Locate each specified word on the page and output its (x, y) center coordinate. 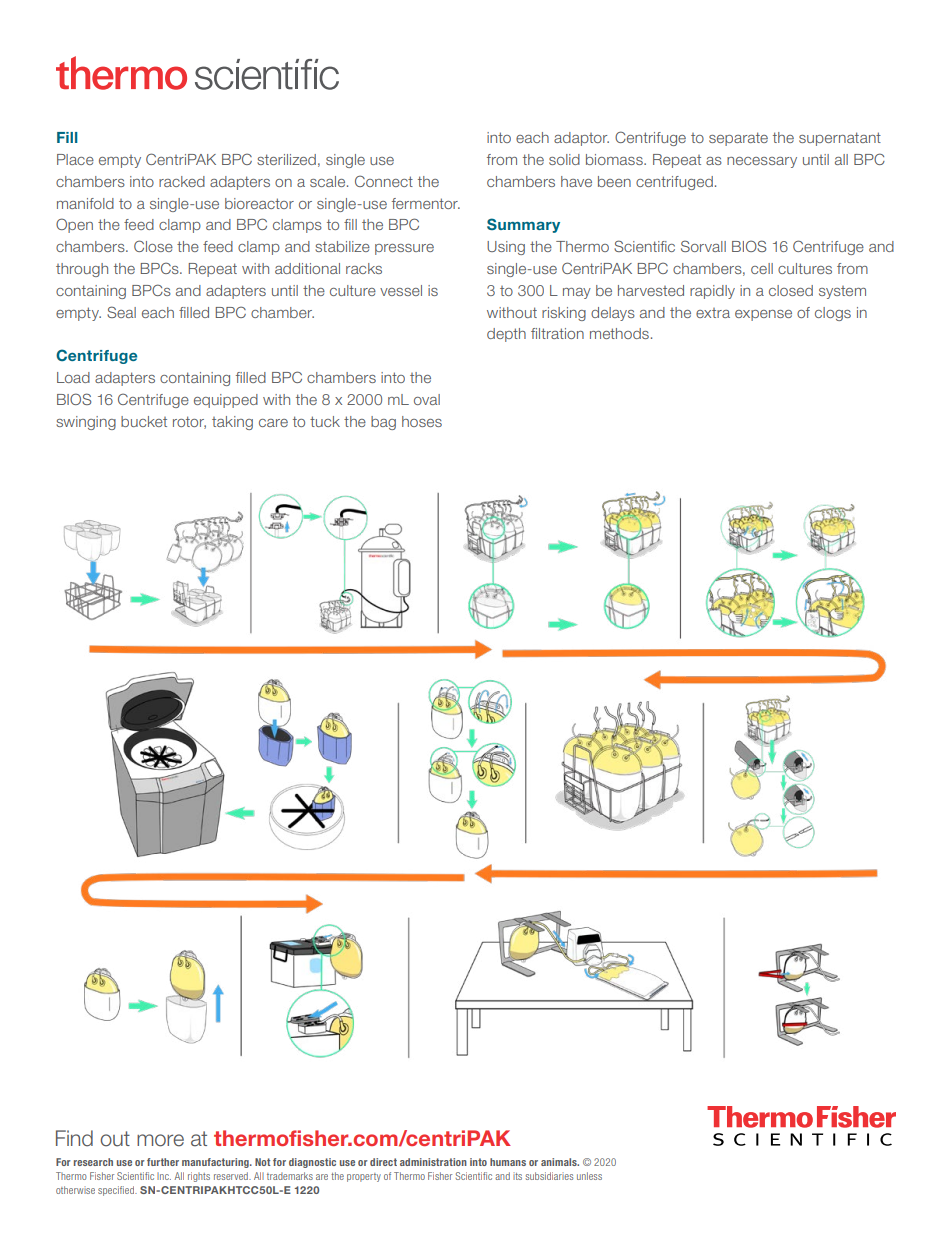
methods (619, 333)
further (163, 1162)
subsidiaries (549, 1176)
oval (427, 399)
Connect (384, 181)
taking (232, 423)
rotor (189, 422)
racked (182, 181)
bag (383, 423)
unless (589, 1176)
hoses (422, 421)
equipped (226, 401)
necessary (762, 162)
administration (433, 1162)
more (160, 1140)
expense (763, 315)
